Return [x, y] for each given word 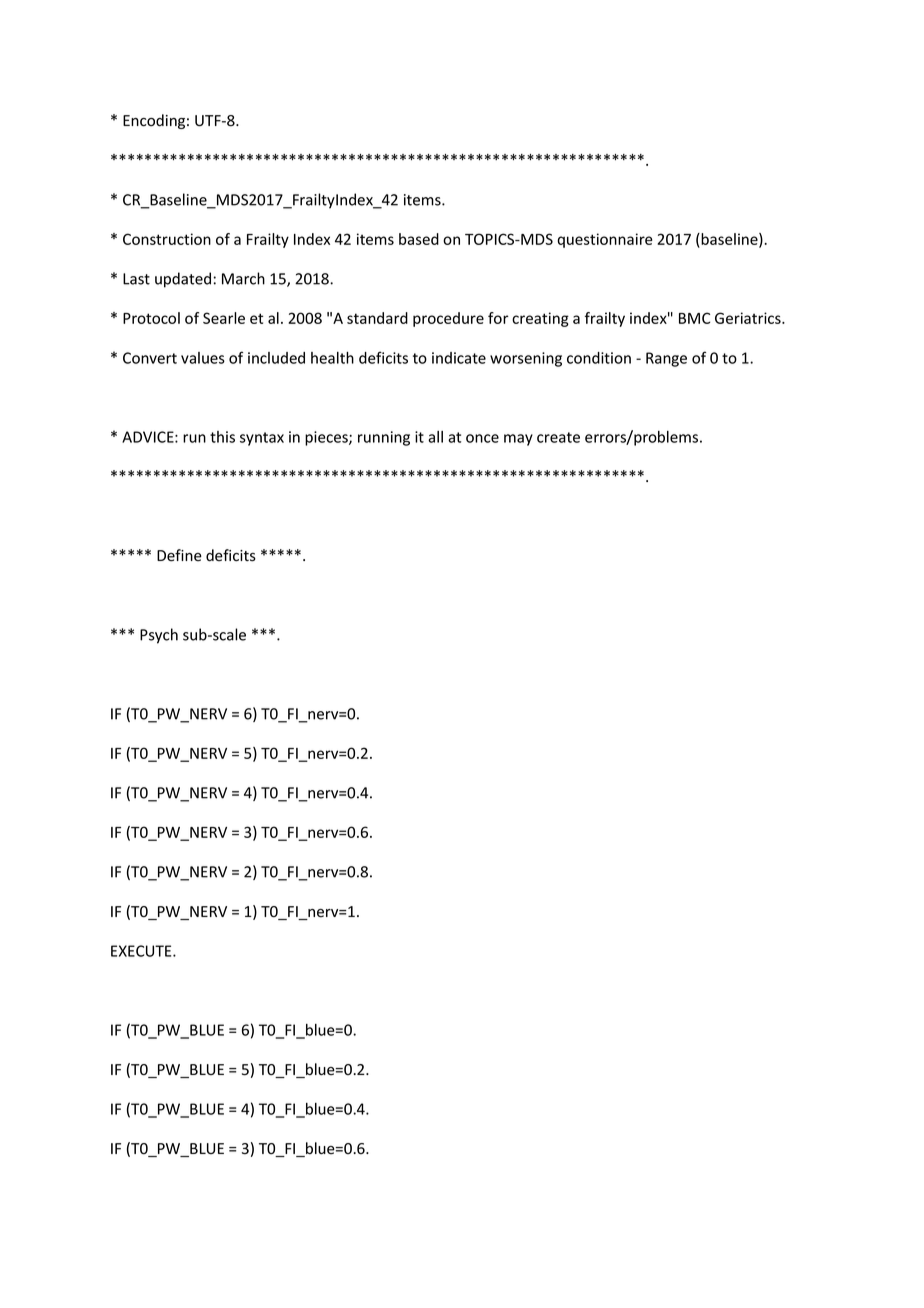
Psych [159, 636]
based [419, 239]
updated [183, 280]
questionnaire [604, 240]
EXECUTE [142, 951]
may [518, 440]
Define [179, 555]
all [435, 437]
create [558, 437]
